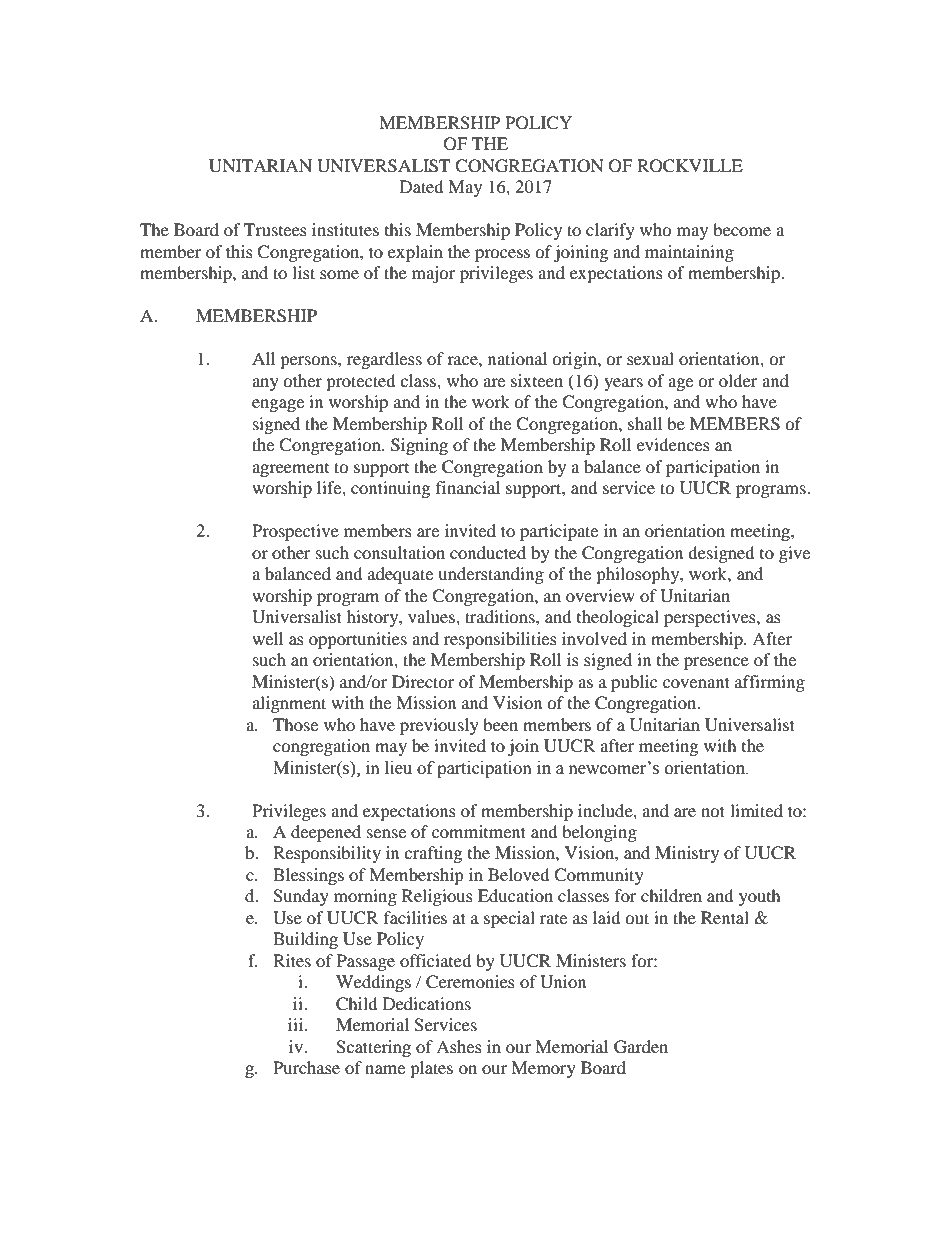 The height and width of the image is (1233, 952). I want to click on institutes, so click(345, 229).
